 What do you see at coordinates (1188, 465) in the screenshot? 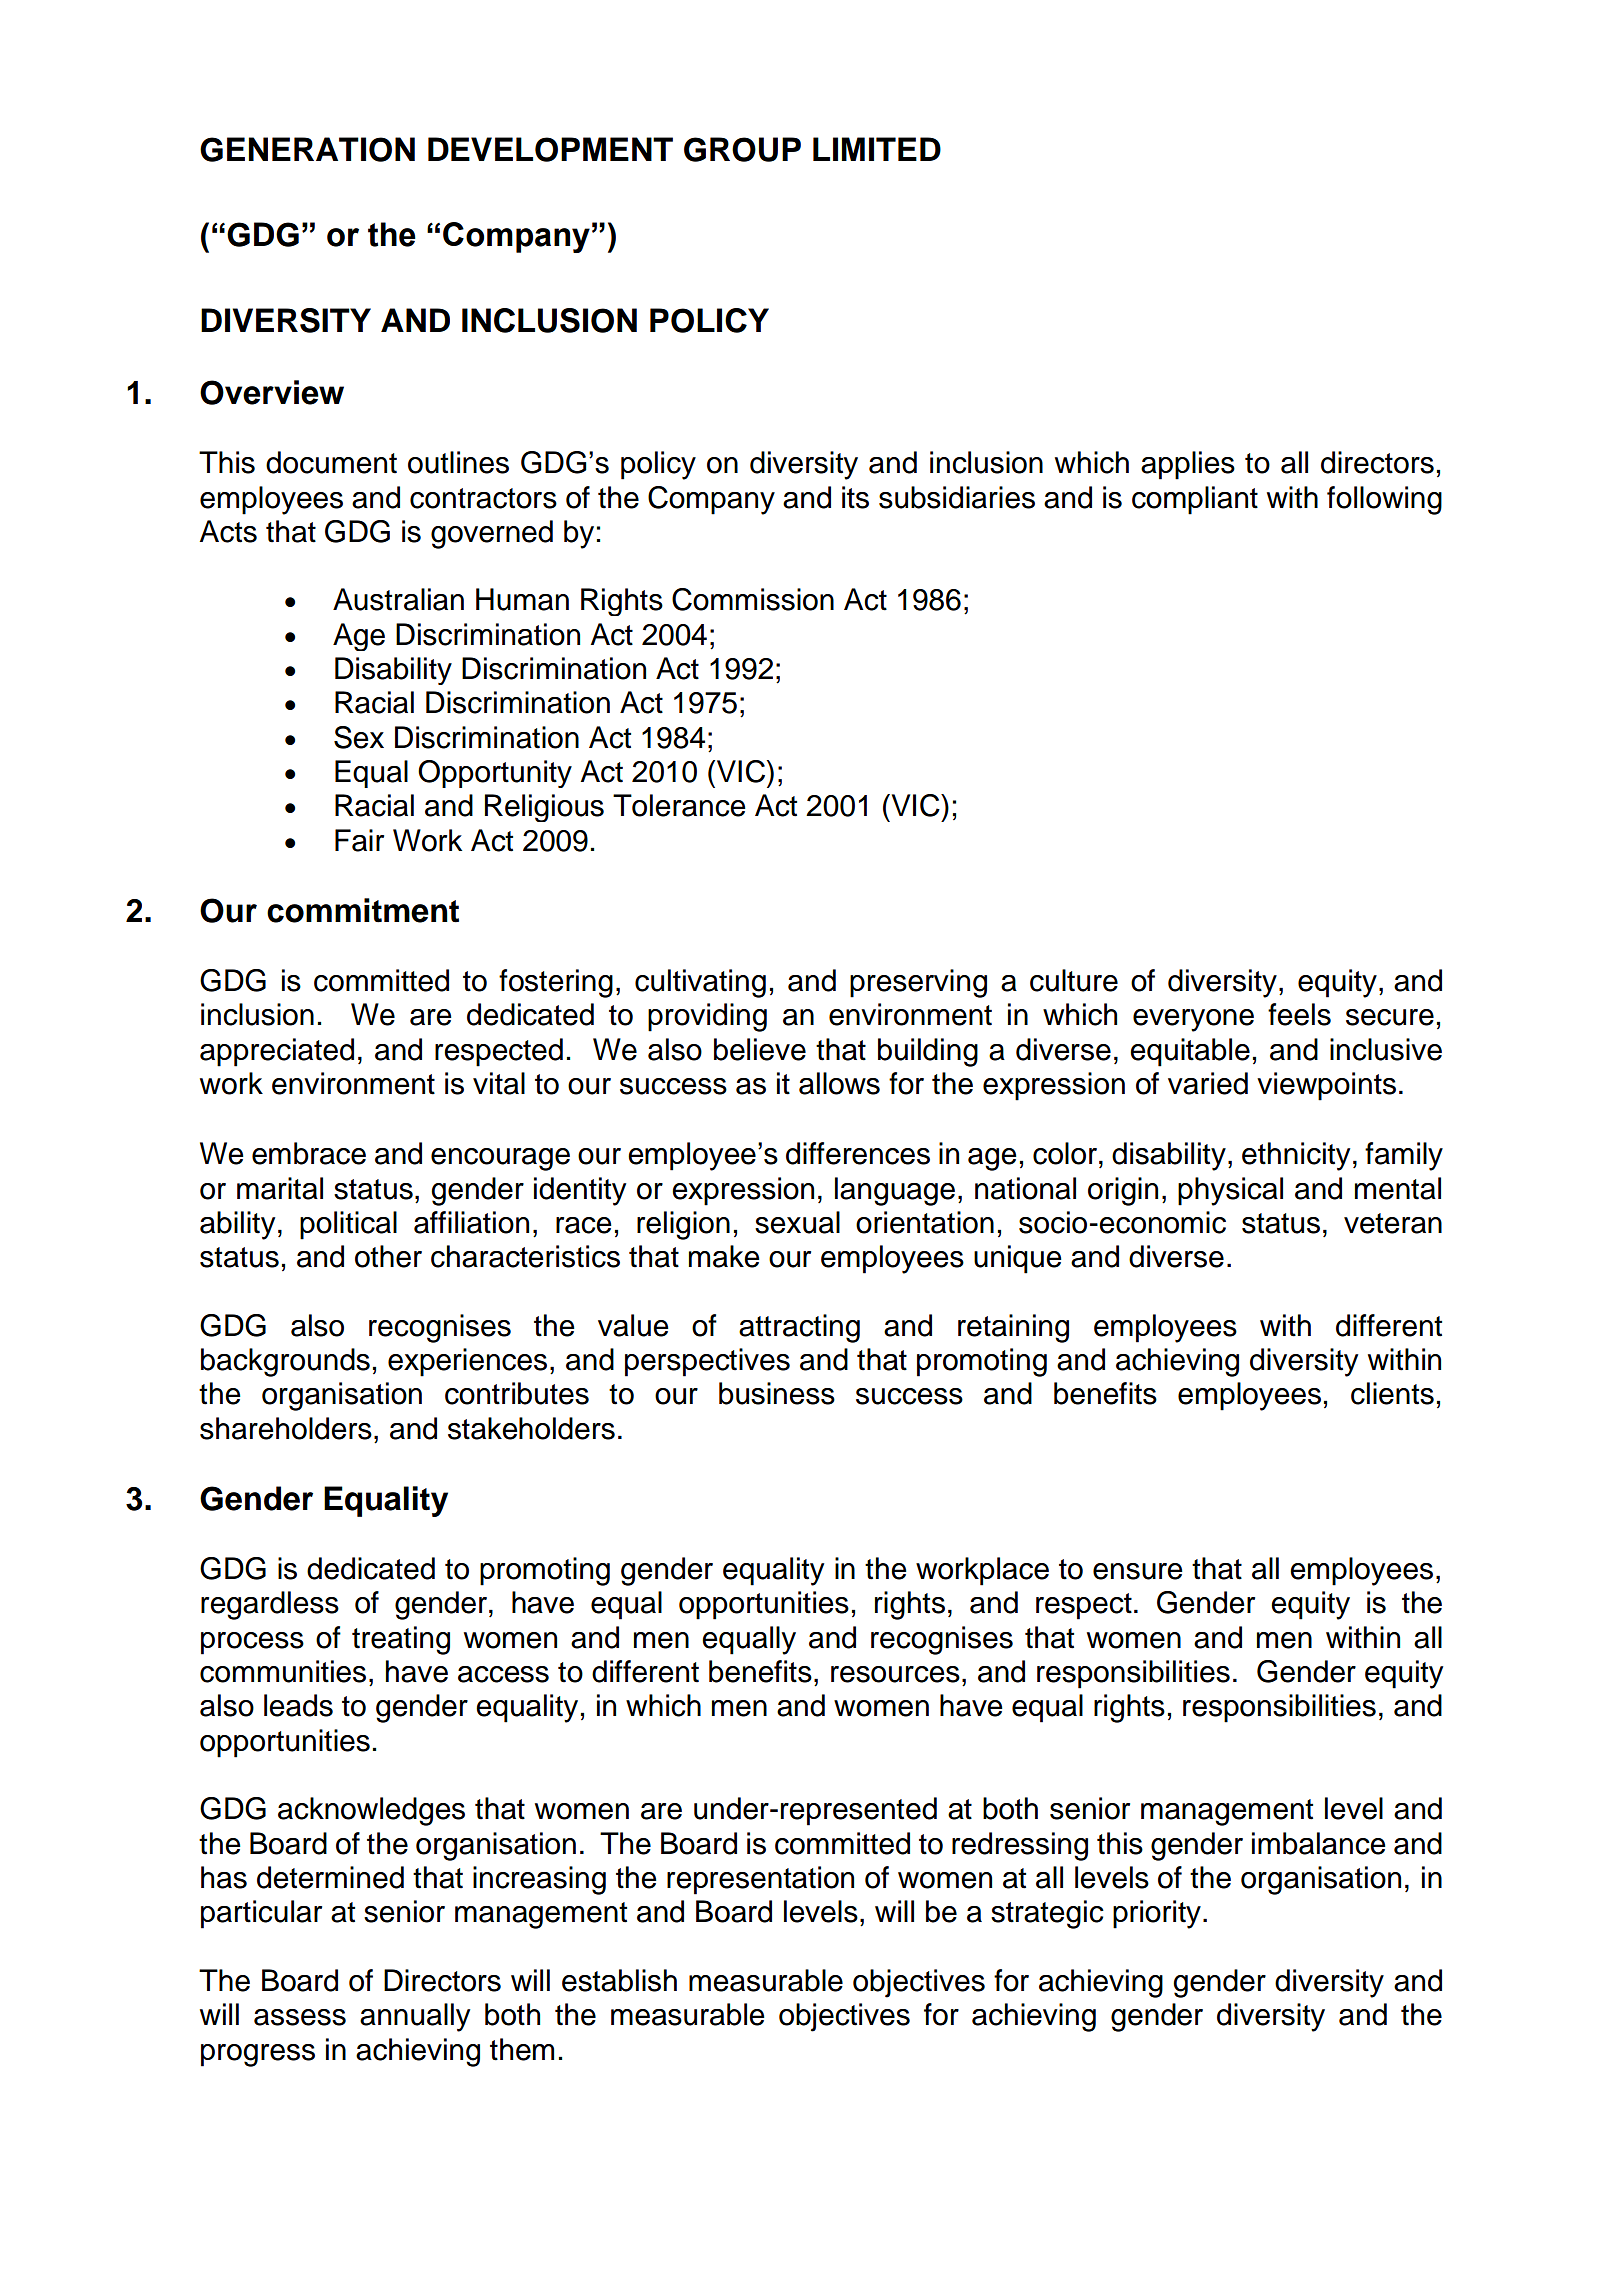
I see `applies` at bounding box center [1188, 465].
